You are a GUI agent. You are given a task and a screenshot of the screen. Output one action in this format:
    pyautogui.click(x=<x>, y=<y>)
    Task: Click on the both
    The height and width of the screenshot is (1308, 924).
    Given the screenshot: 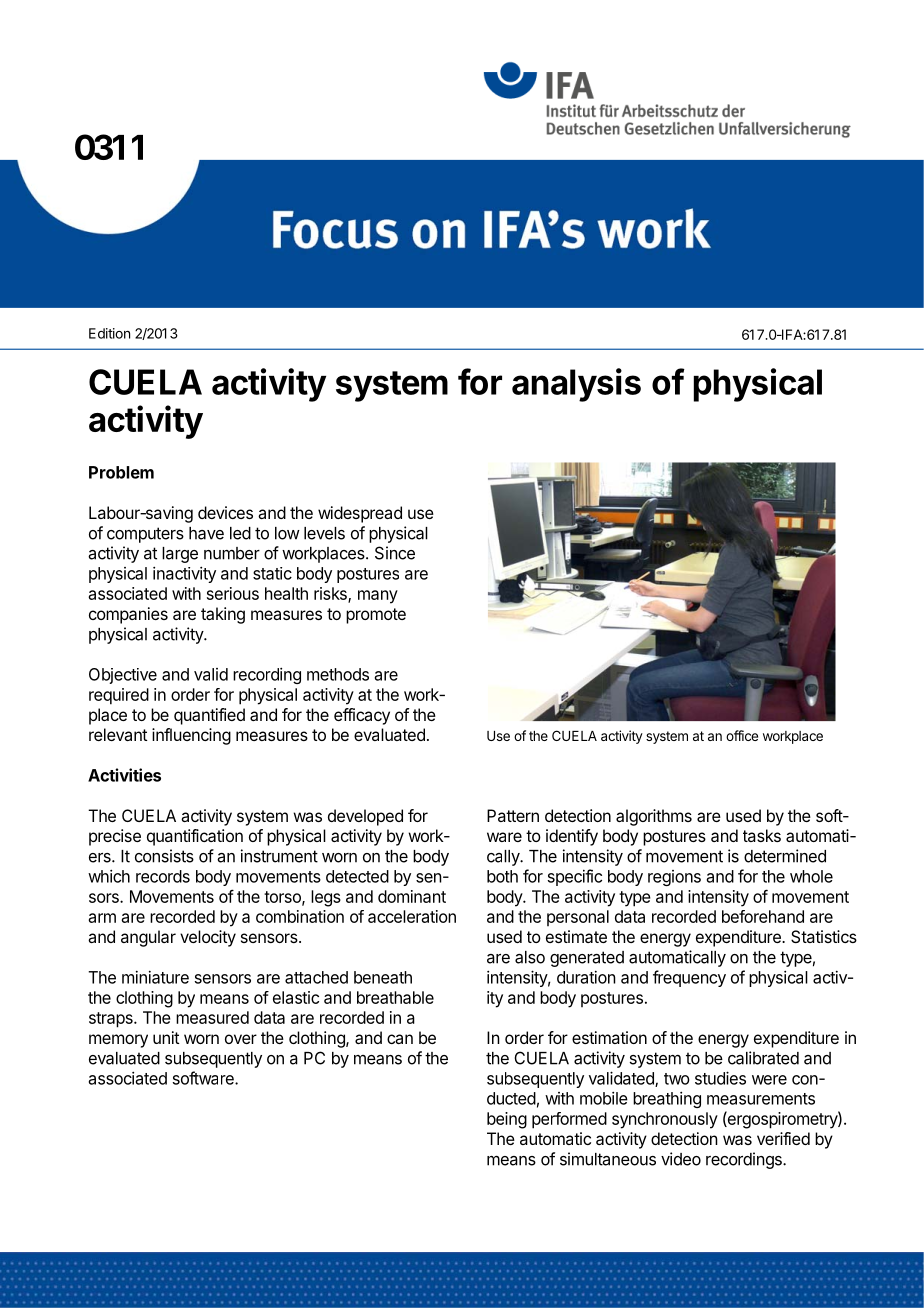 What is the action you would take?
    pyautogui.click(x=502, y=876)
